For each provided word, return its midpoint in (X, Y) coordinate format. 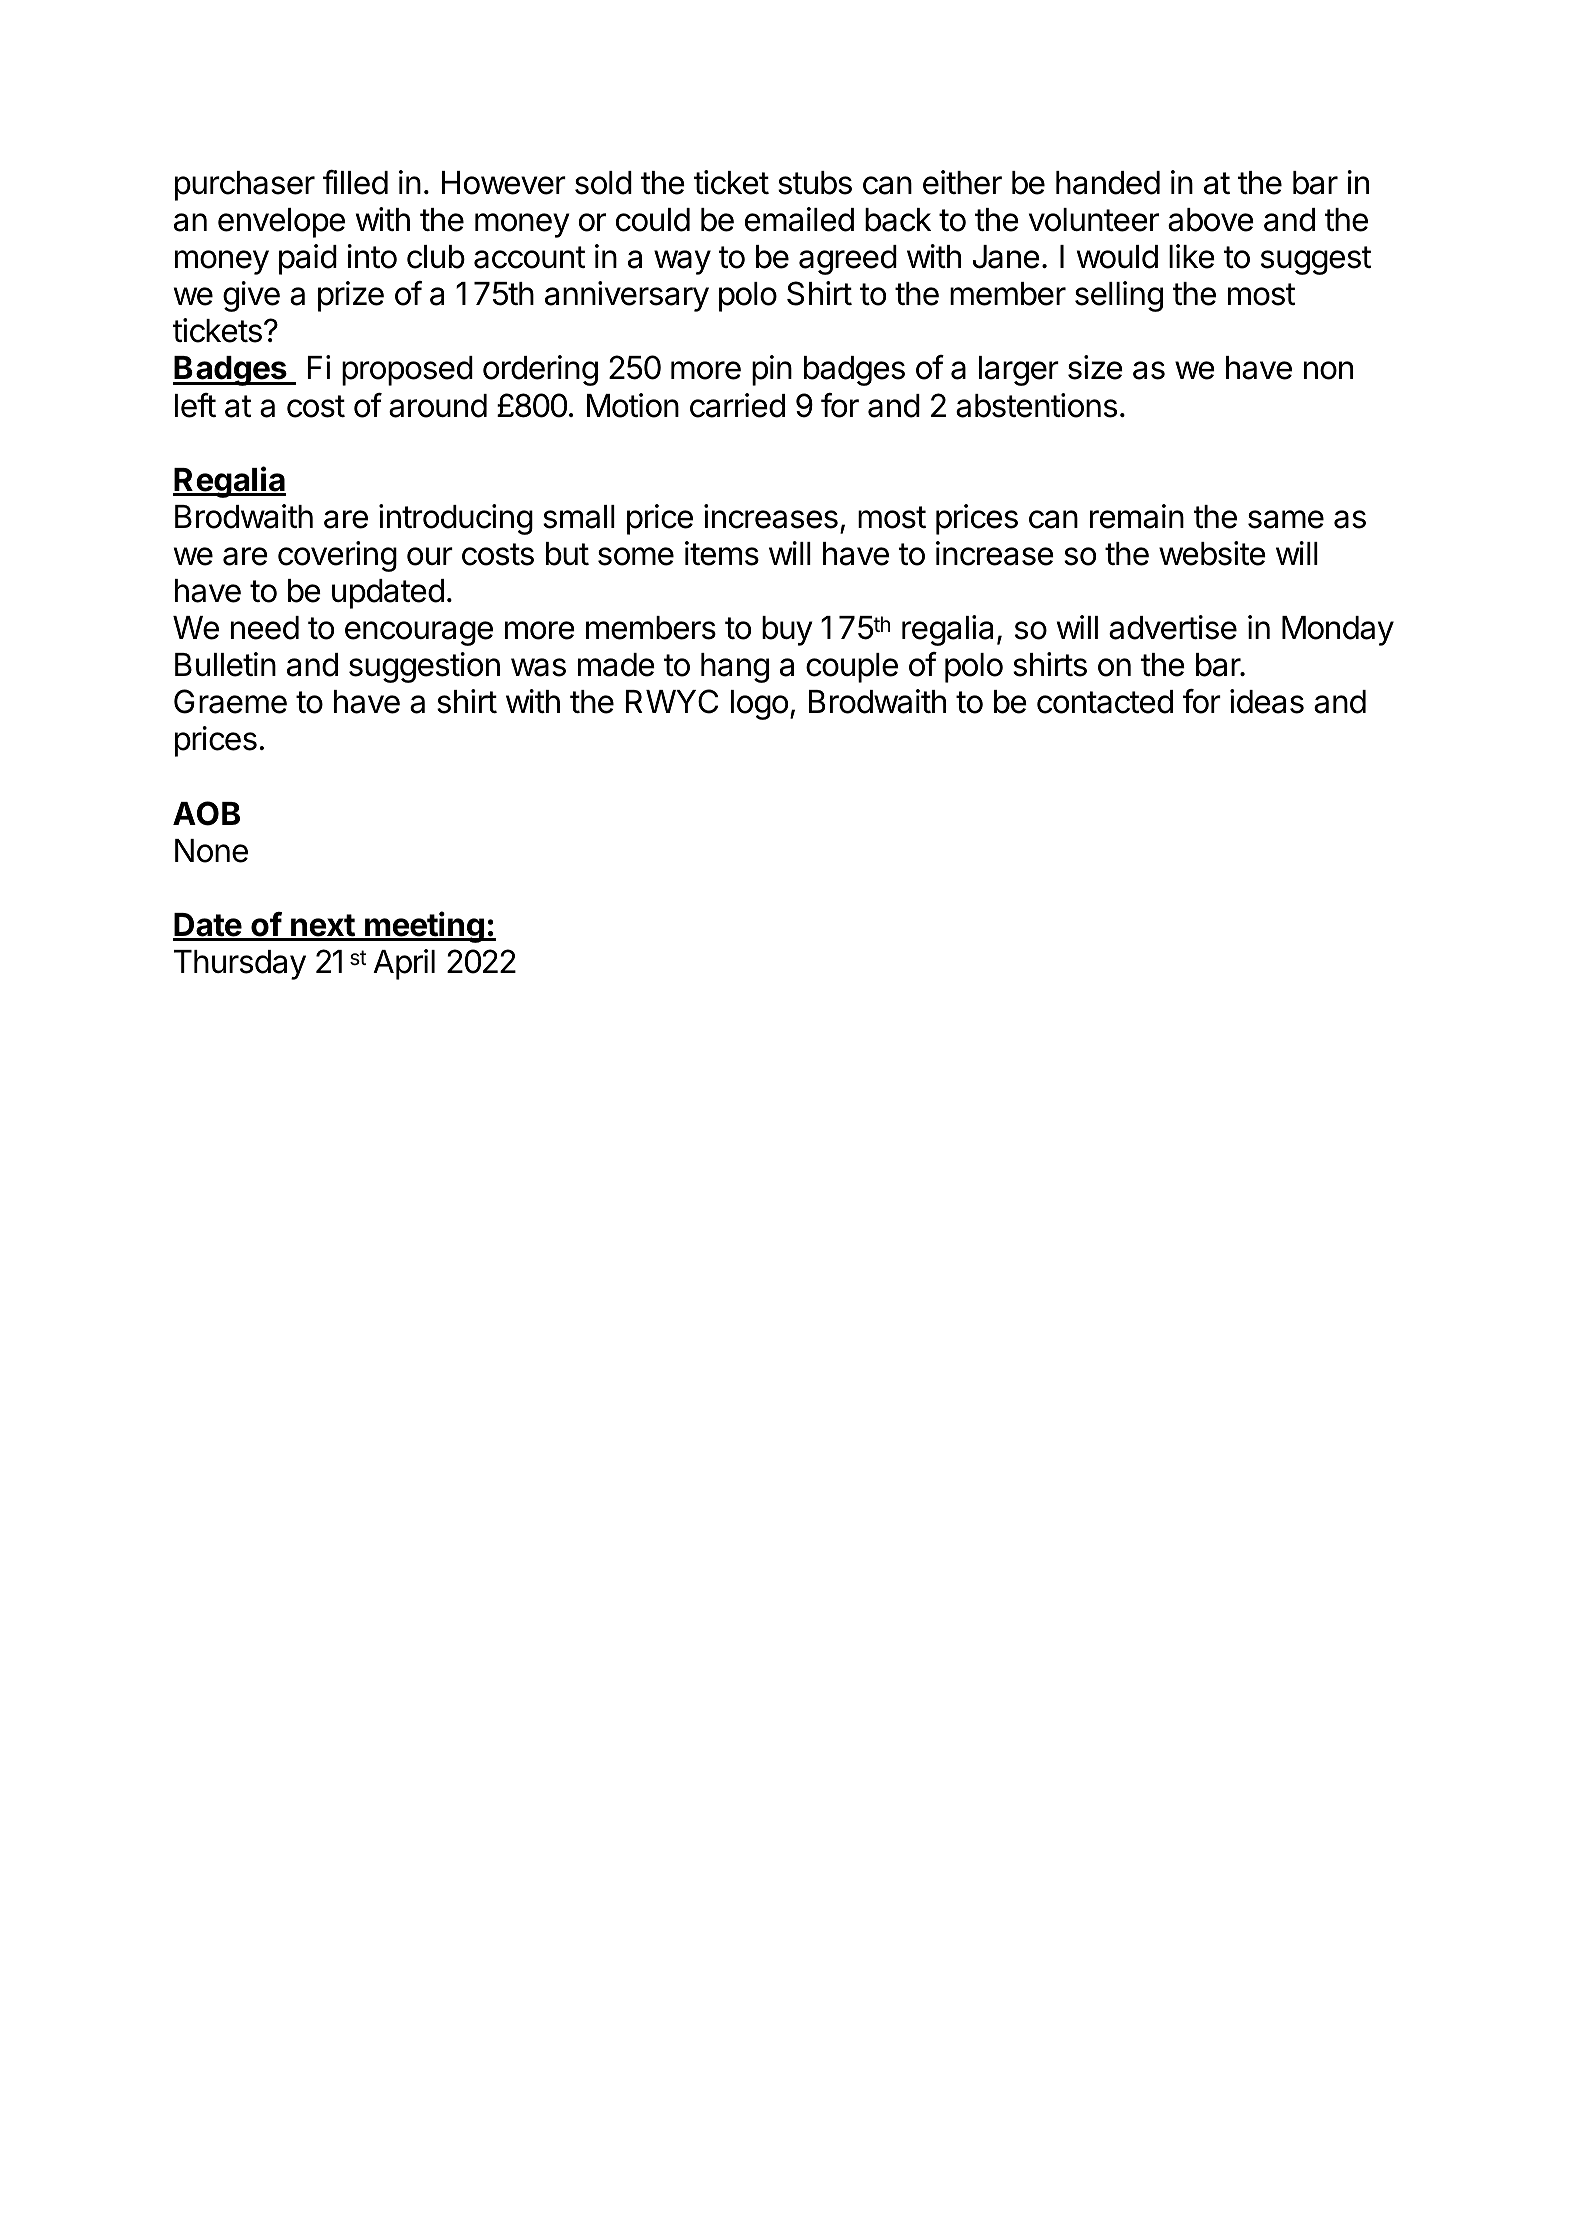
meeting (424, 927)
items (722, 553)
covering (337, 556)
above (1211, 220)
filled (355, 182)
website (1212, 553)
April (404, 964)
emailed (799, 219)
